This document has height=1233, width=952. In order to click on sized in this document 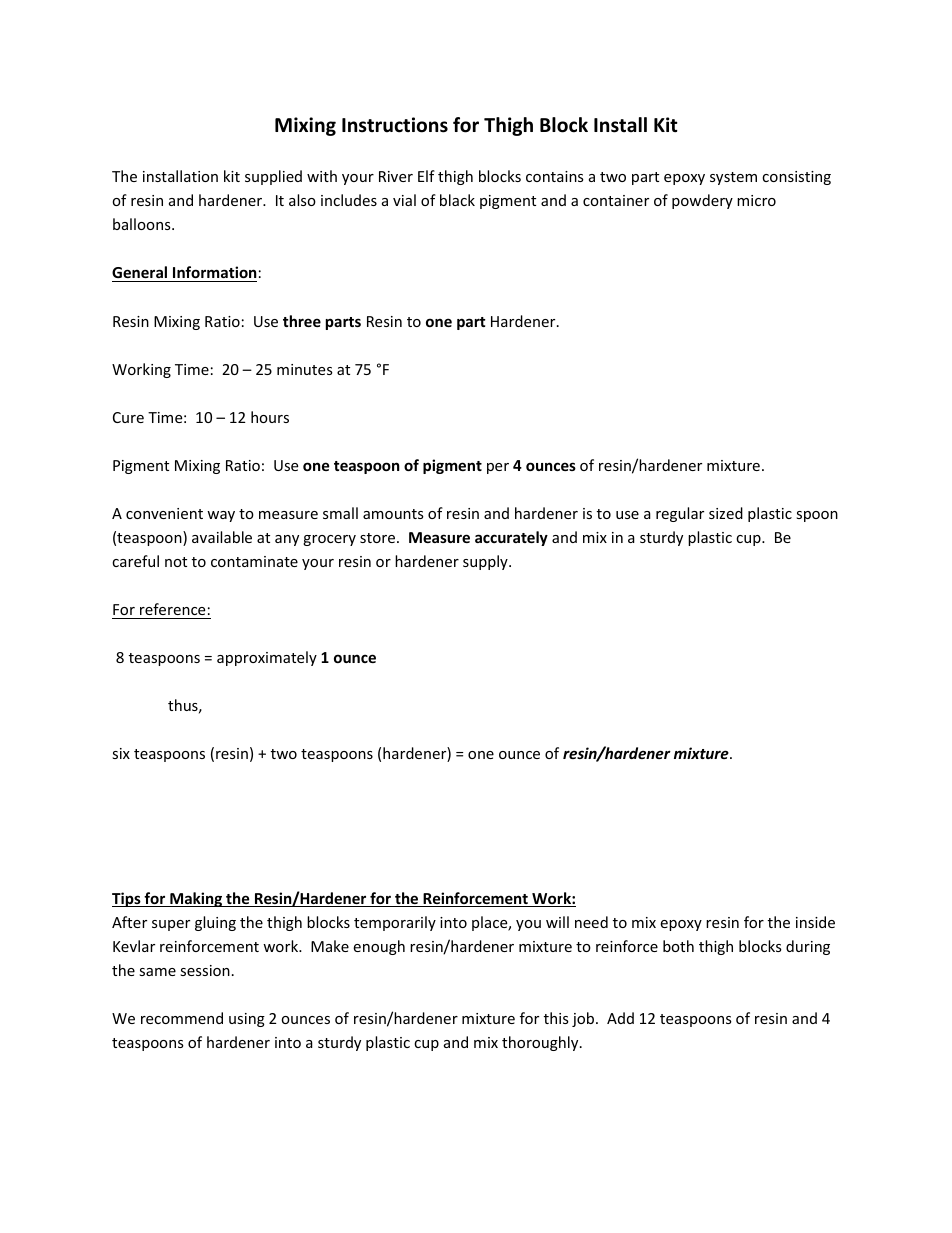, I will do `click(726, 513)`.
